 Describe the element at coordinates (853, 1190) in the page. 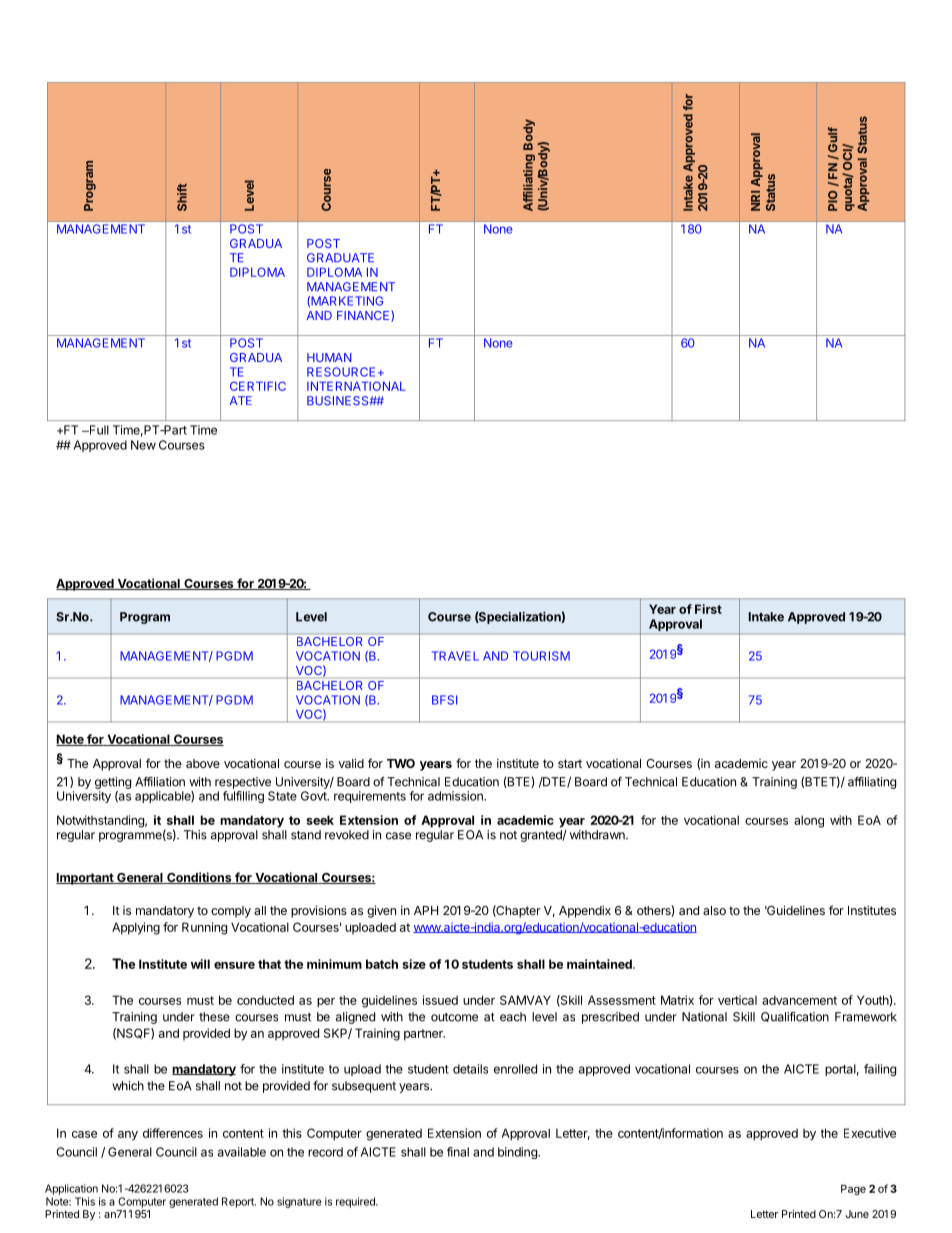

I see `Page` at that location.
